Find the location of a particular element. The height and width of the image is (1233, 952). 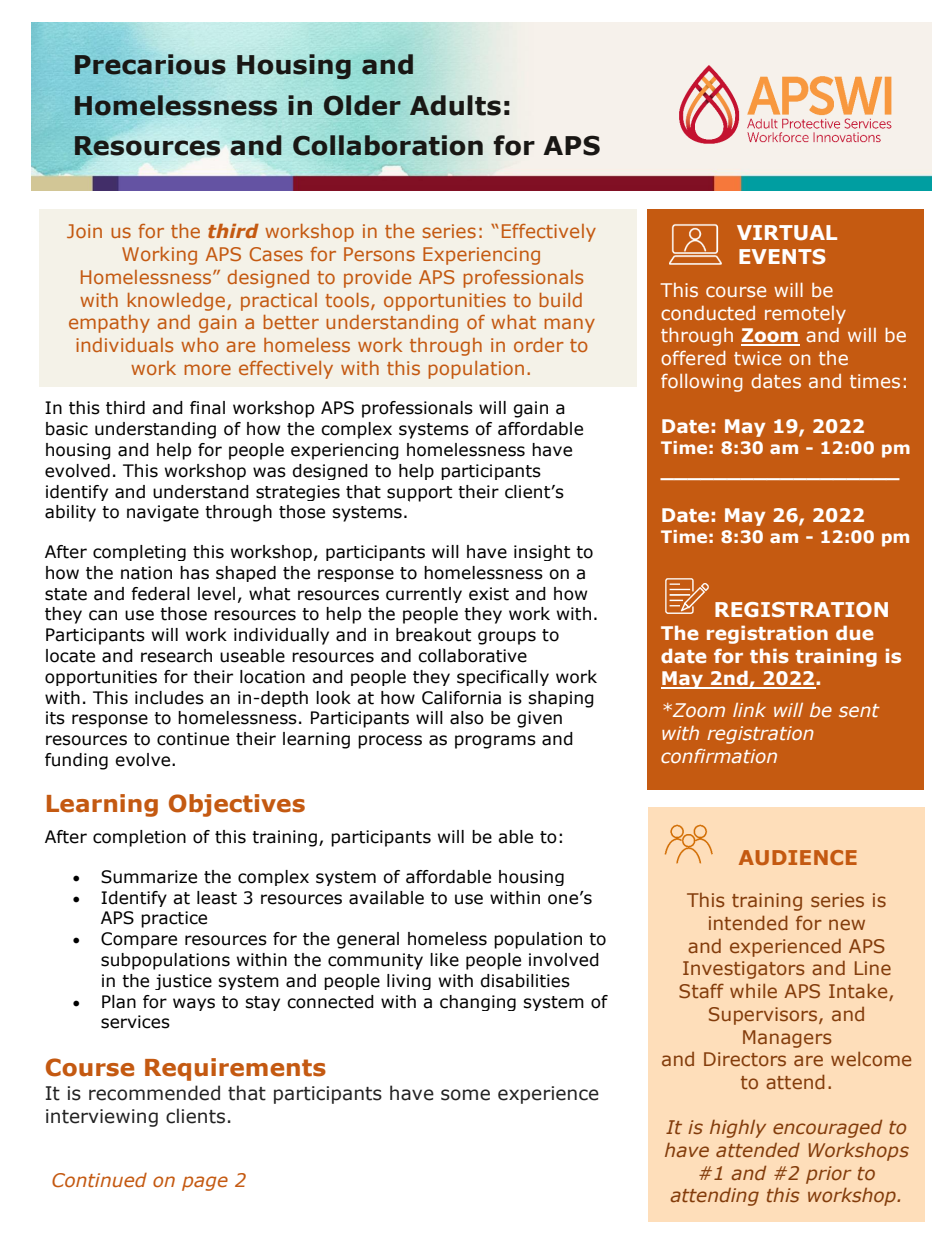

AUDIENCE is located at coordinates (798, 857).
